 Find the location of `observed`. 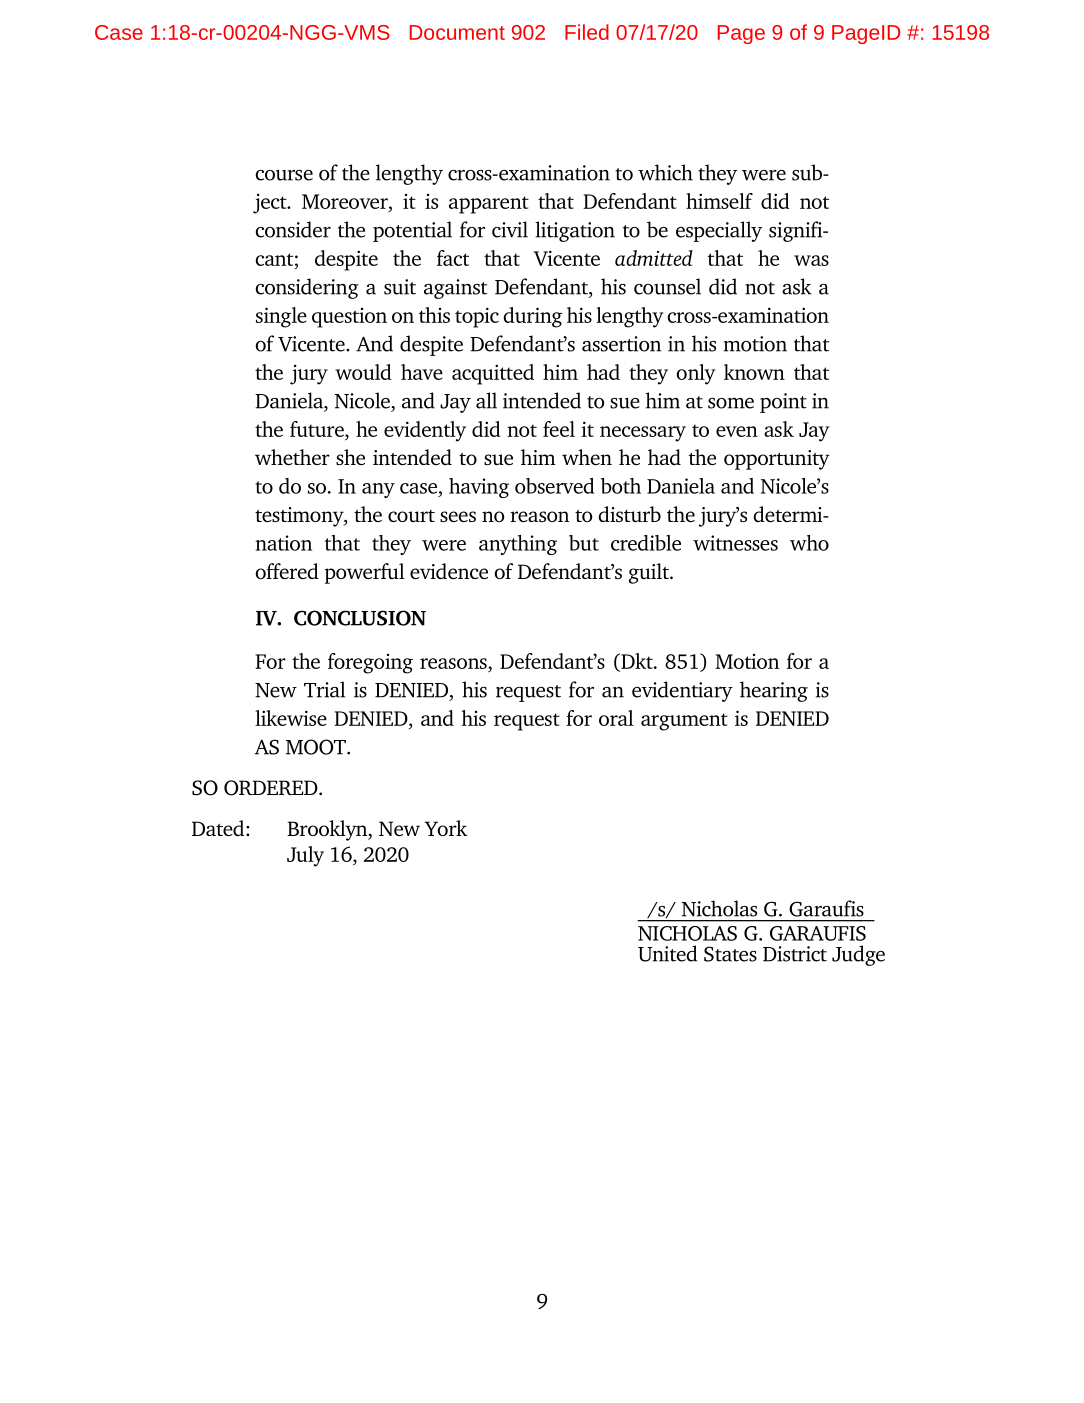

observed is located at coordinates (554, 486).
